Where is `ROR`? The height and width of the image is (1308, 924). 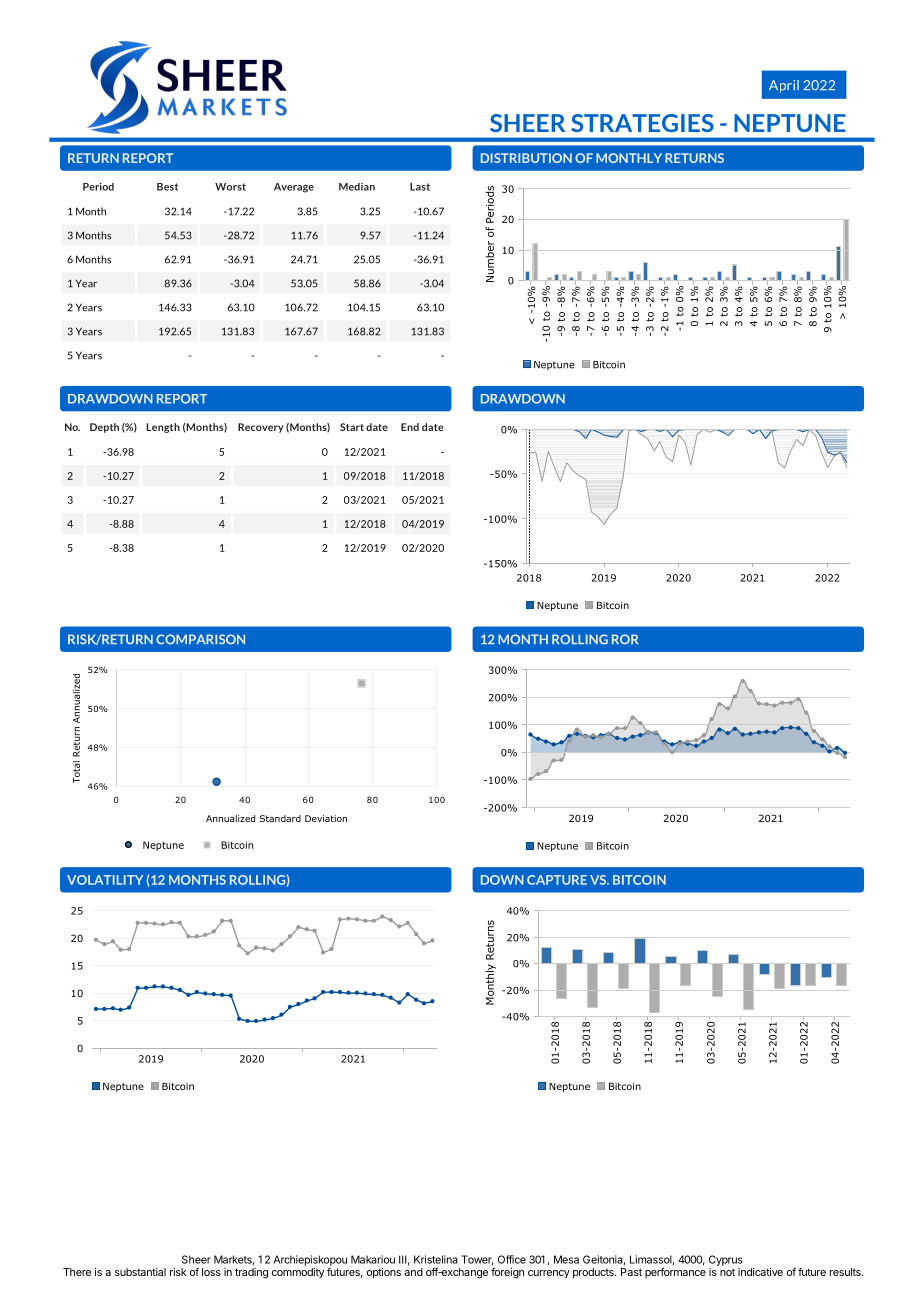 ROR is located at coordinates (625, 639).
